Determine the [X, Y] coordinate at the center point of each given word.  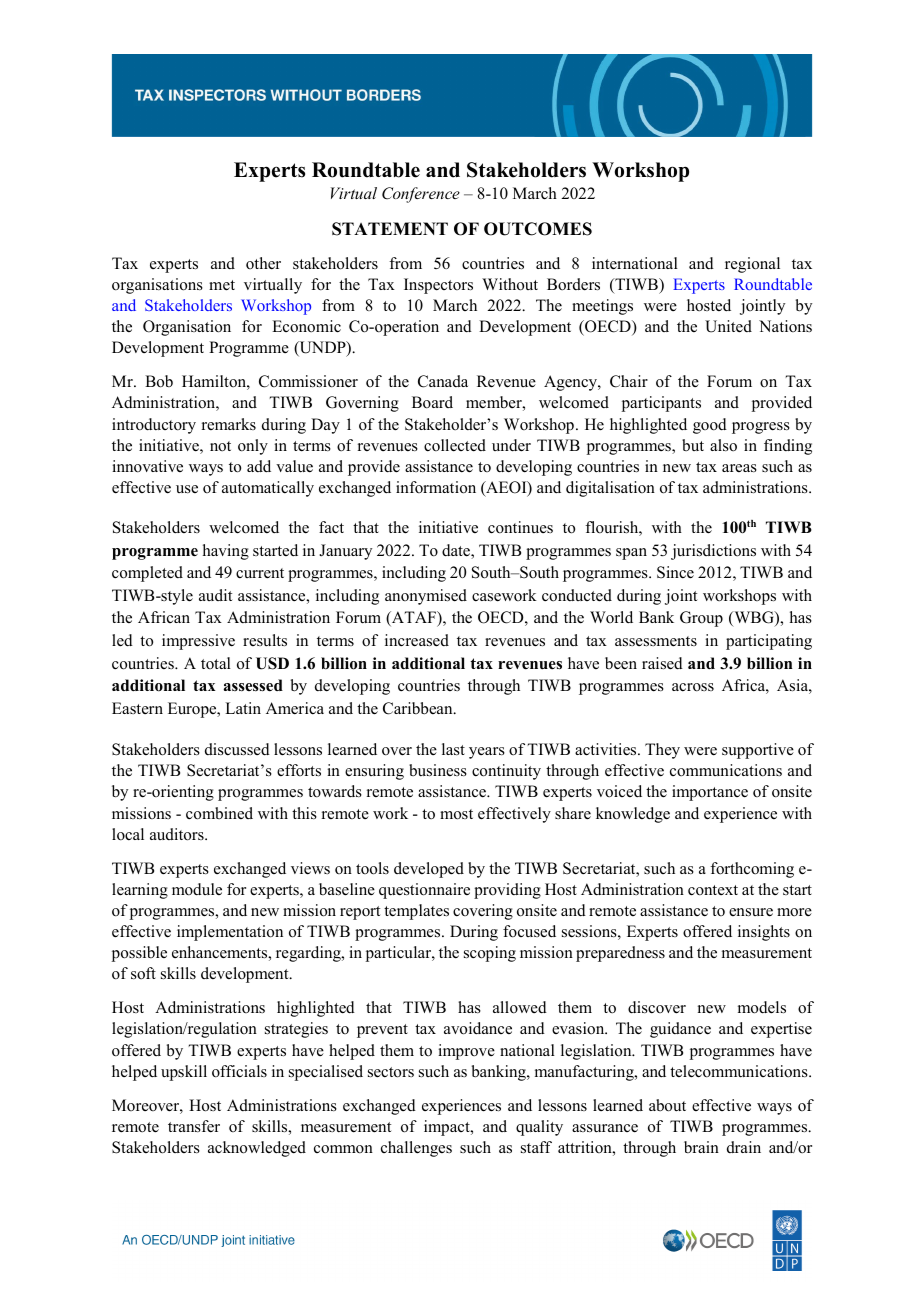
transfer [194, 1126]
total [216, 663]
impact [448, 1128]
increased [417, 640]
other [263, 263]
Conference [421, 195]
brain [701, 1147]
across [693, 687]
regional [752, 265]
